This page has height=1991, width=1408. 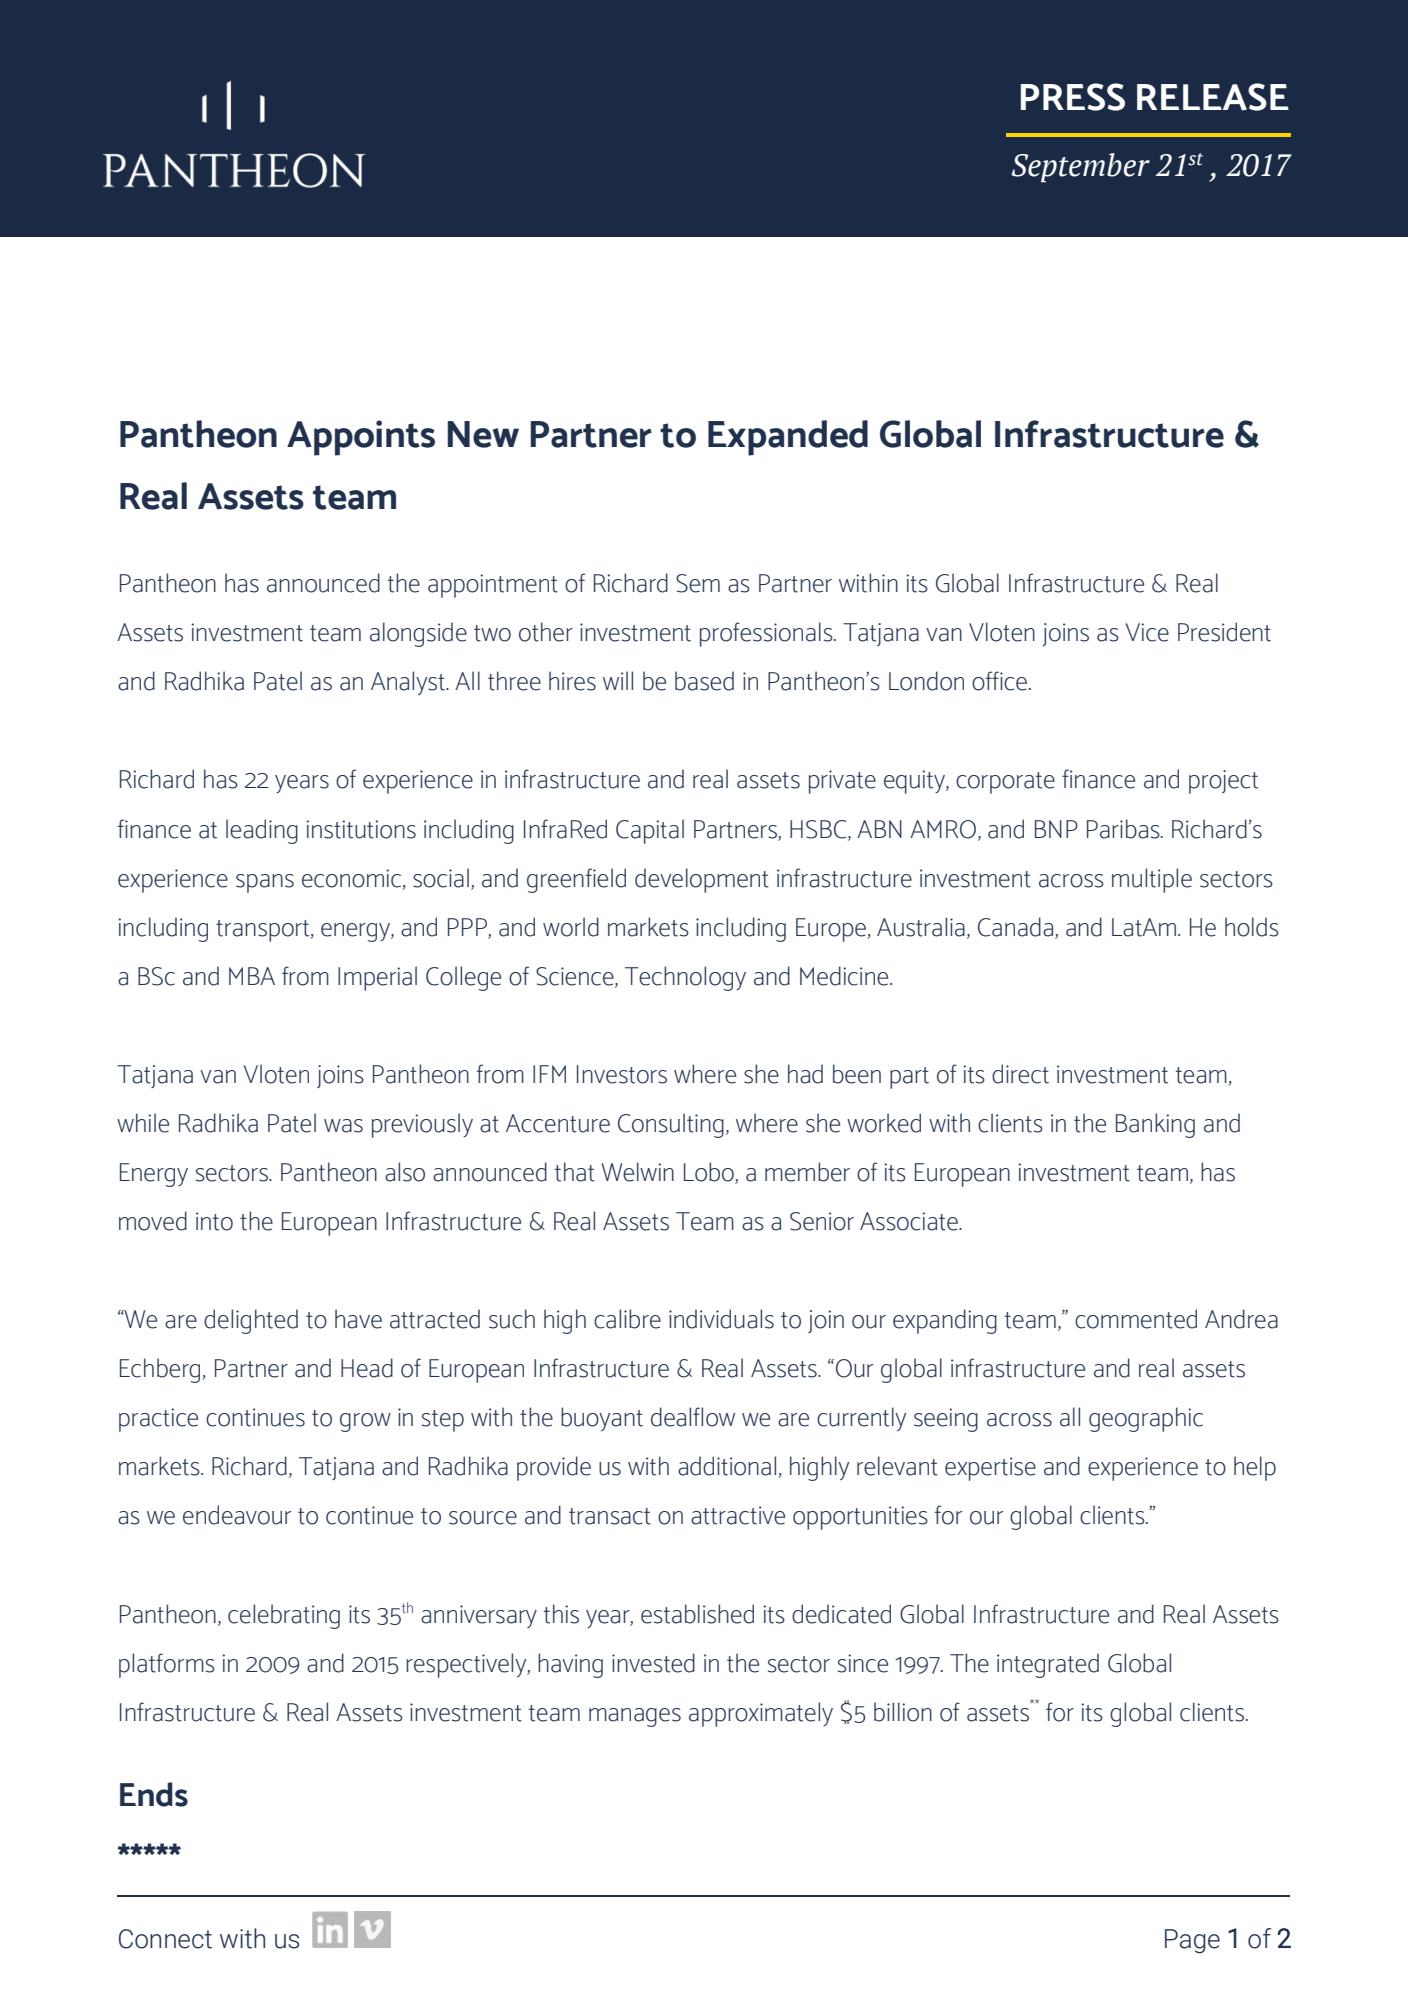 What do you see at coordinates (252, 976) in the page?
I see `MBA` at bounding box center [252, 976].
